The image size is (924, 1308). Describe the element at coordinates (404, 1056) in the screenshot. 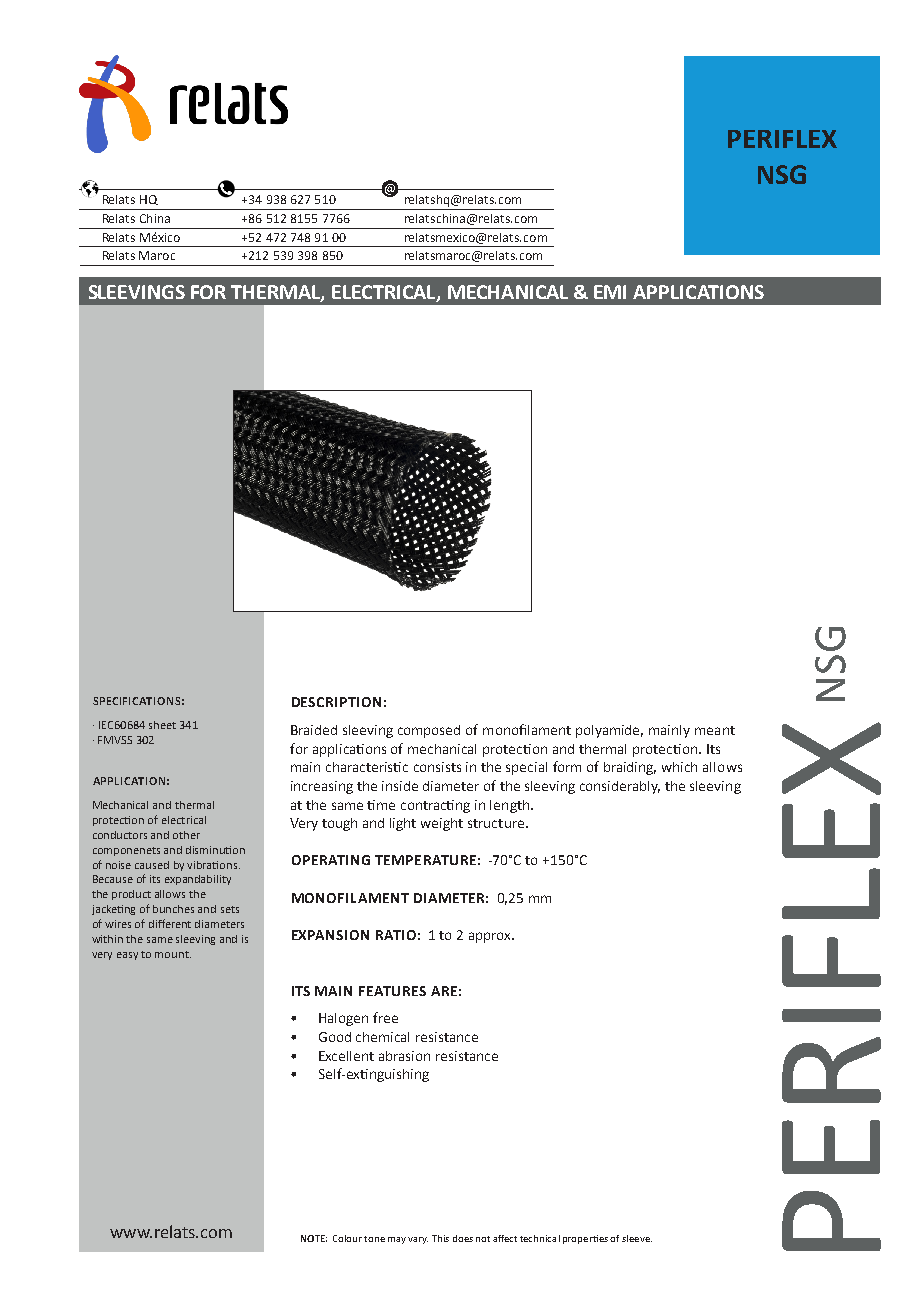

I see `abrasion` at that location.
